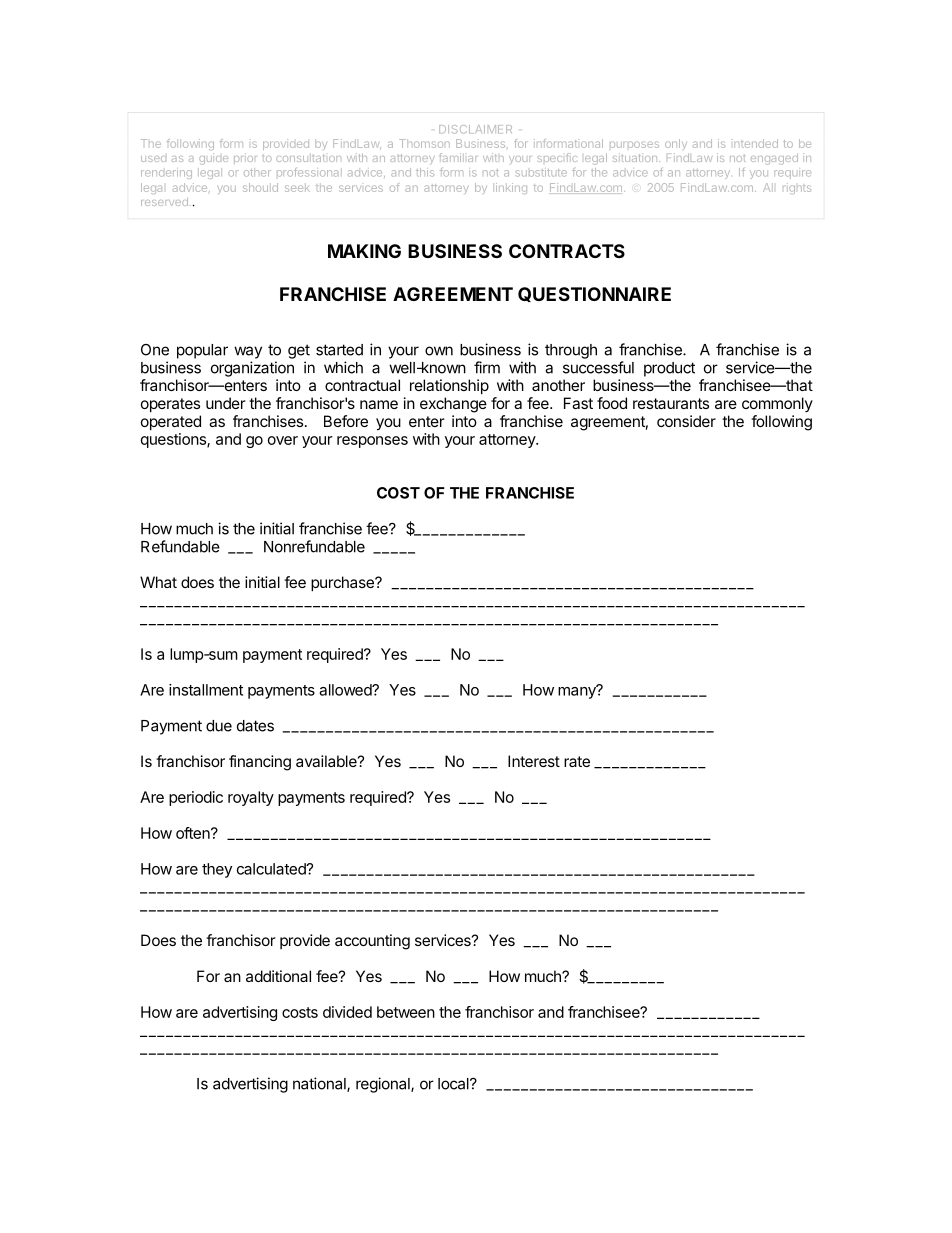 This screenshot has height=1233, width=952. What do you see at coordinates (158, 582) in the screenshot?
I see `What` at bounding box center [158, 582].
